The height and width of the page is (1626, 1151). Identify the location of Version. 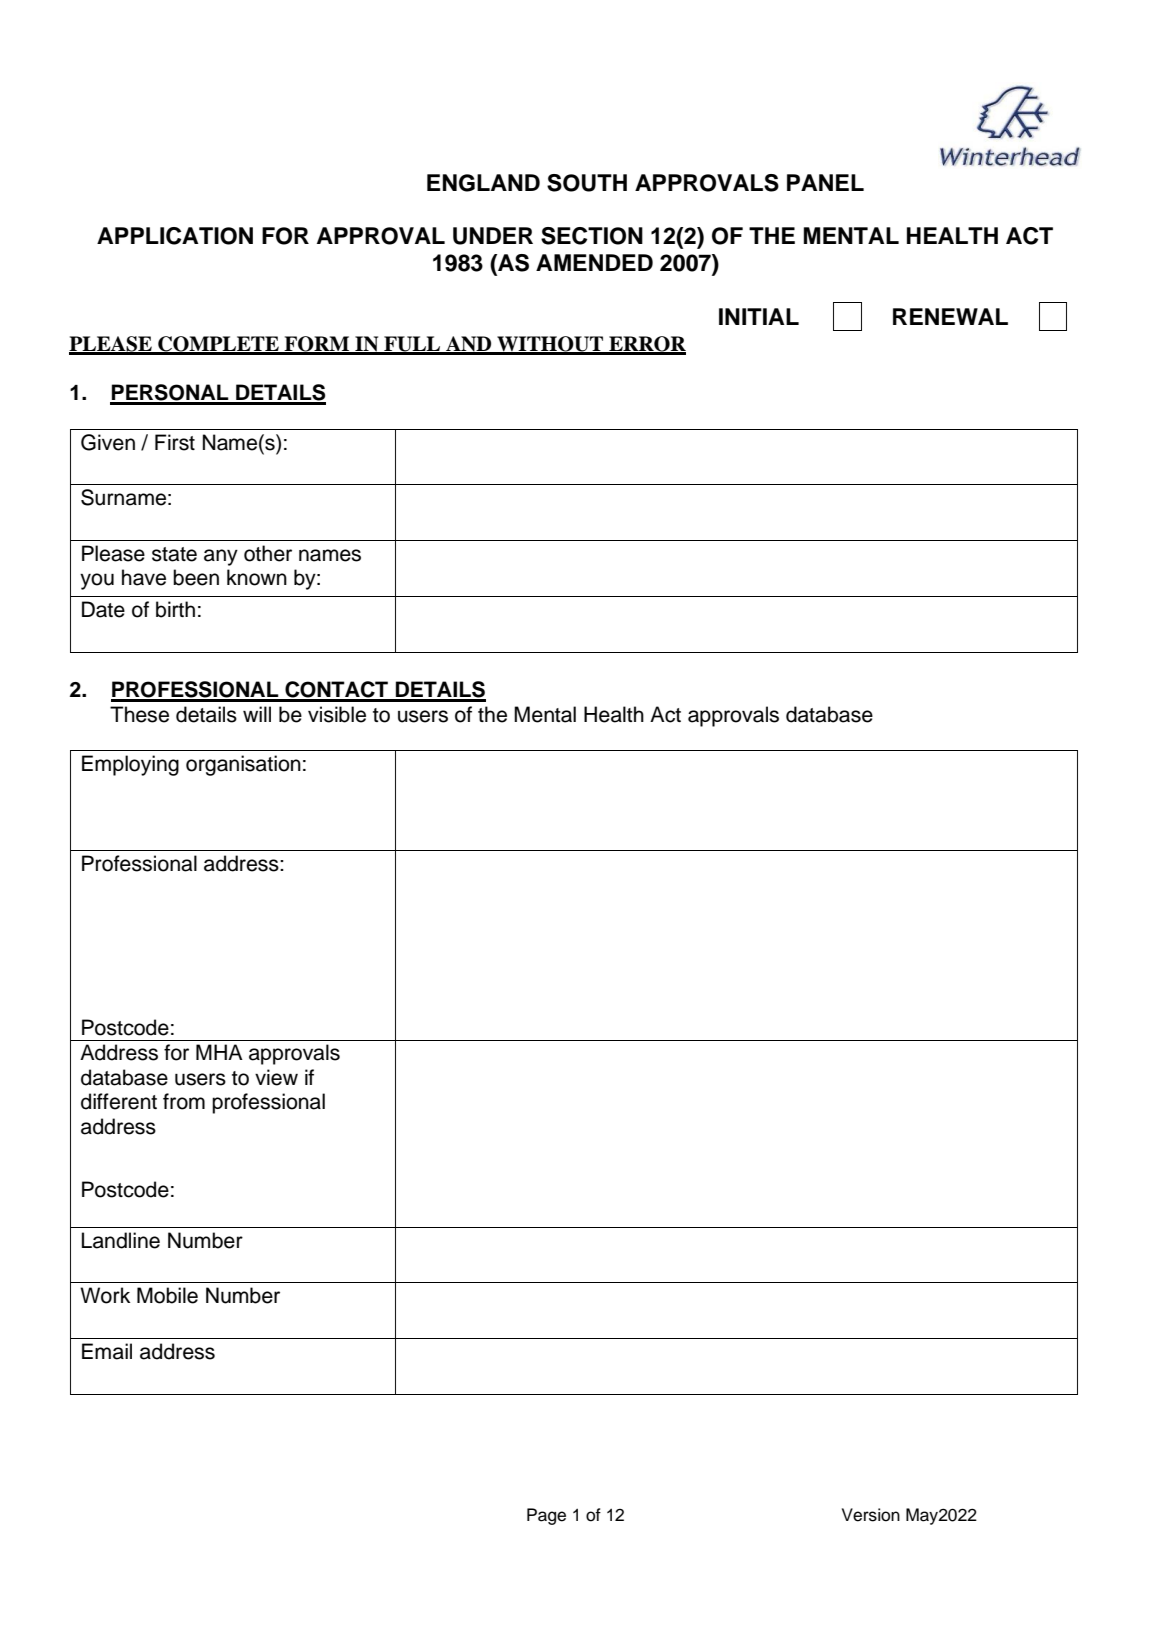
(871, 1515).
